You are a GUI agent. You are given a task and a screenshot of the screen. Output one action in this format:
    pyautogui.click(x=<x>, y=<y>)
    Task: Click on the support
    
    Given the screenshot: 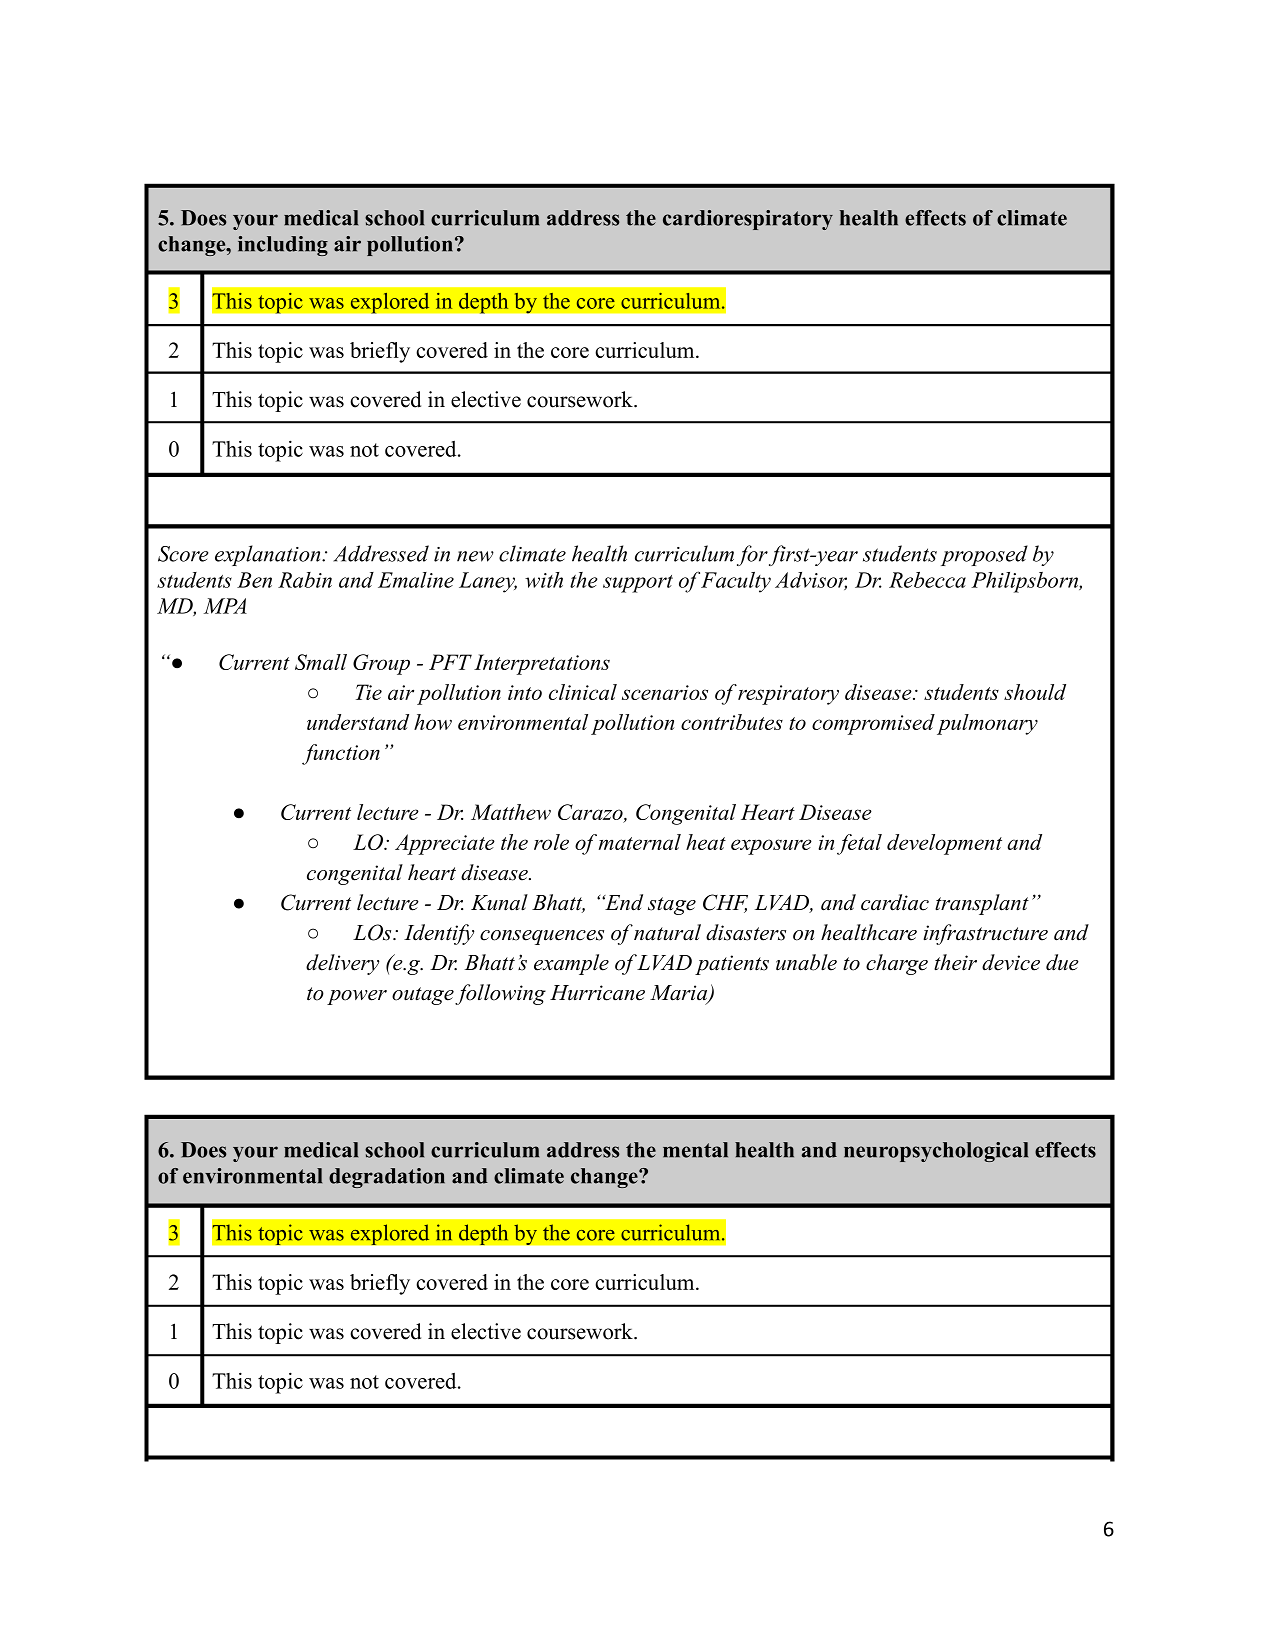 What is the action you would take?
    pyautogui.click(x=638, y=584)
